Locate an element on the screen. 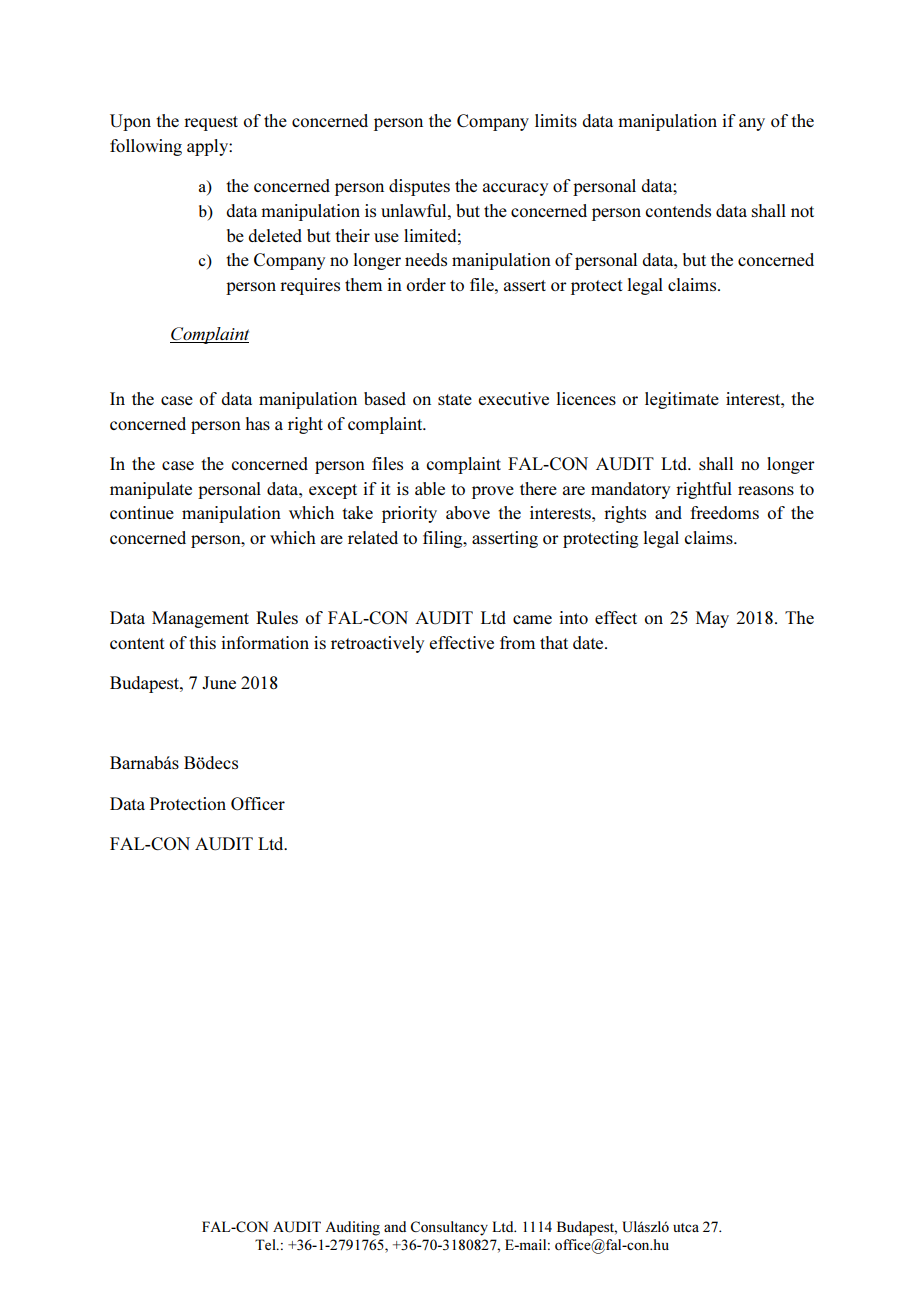 This screenshot has height=1308, width=924. contends is located at coordinates (678, 210).
